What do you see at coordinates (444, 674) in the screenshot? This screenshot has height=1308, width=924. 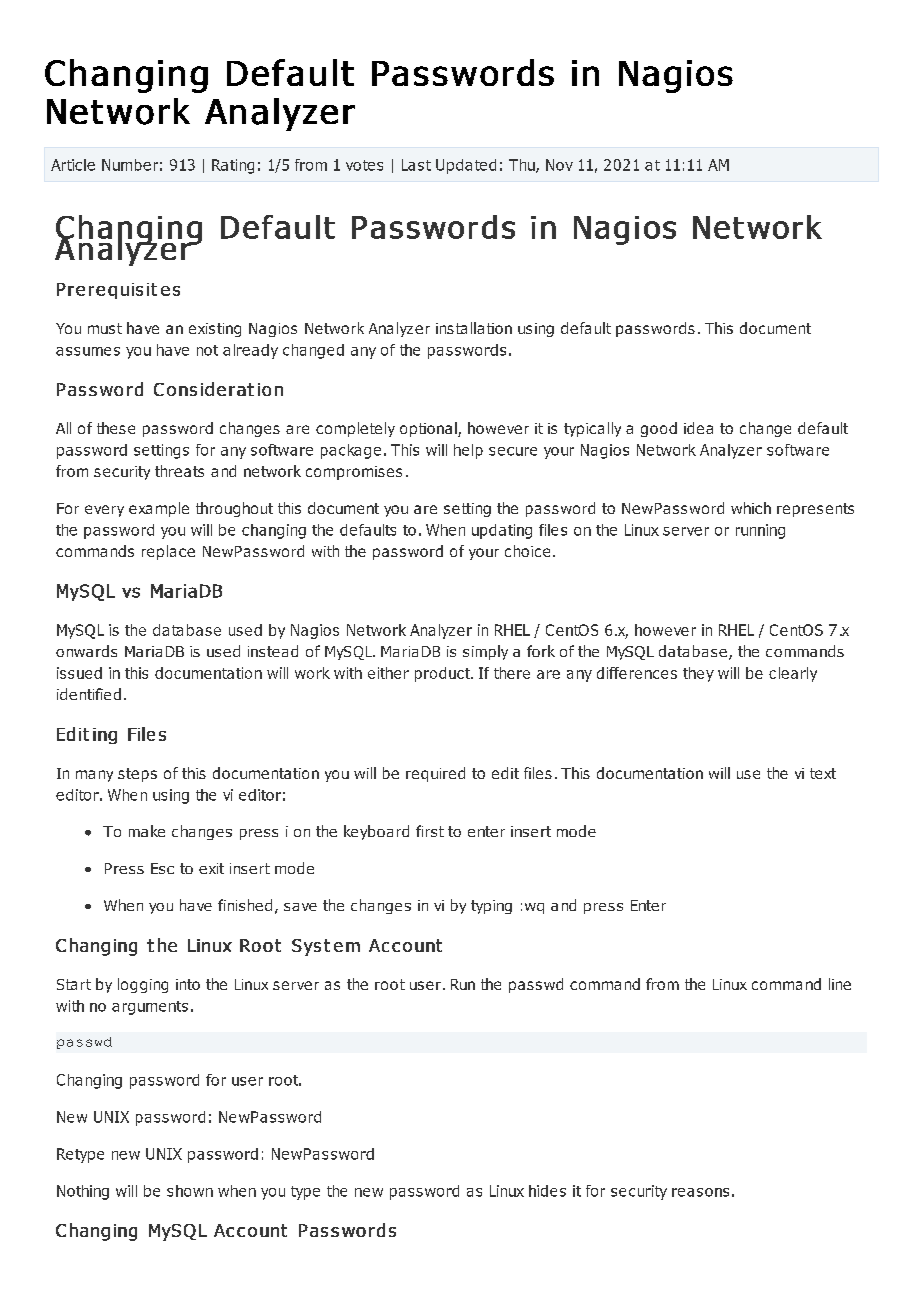 I see `product` at bounding box center [444, 674].
